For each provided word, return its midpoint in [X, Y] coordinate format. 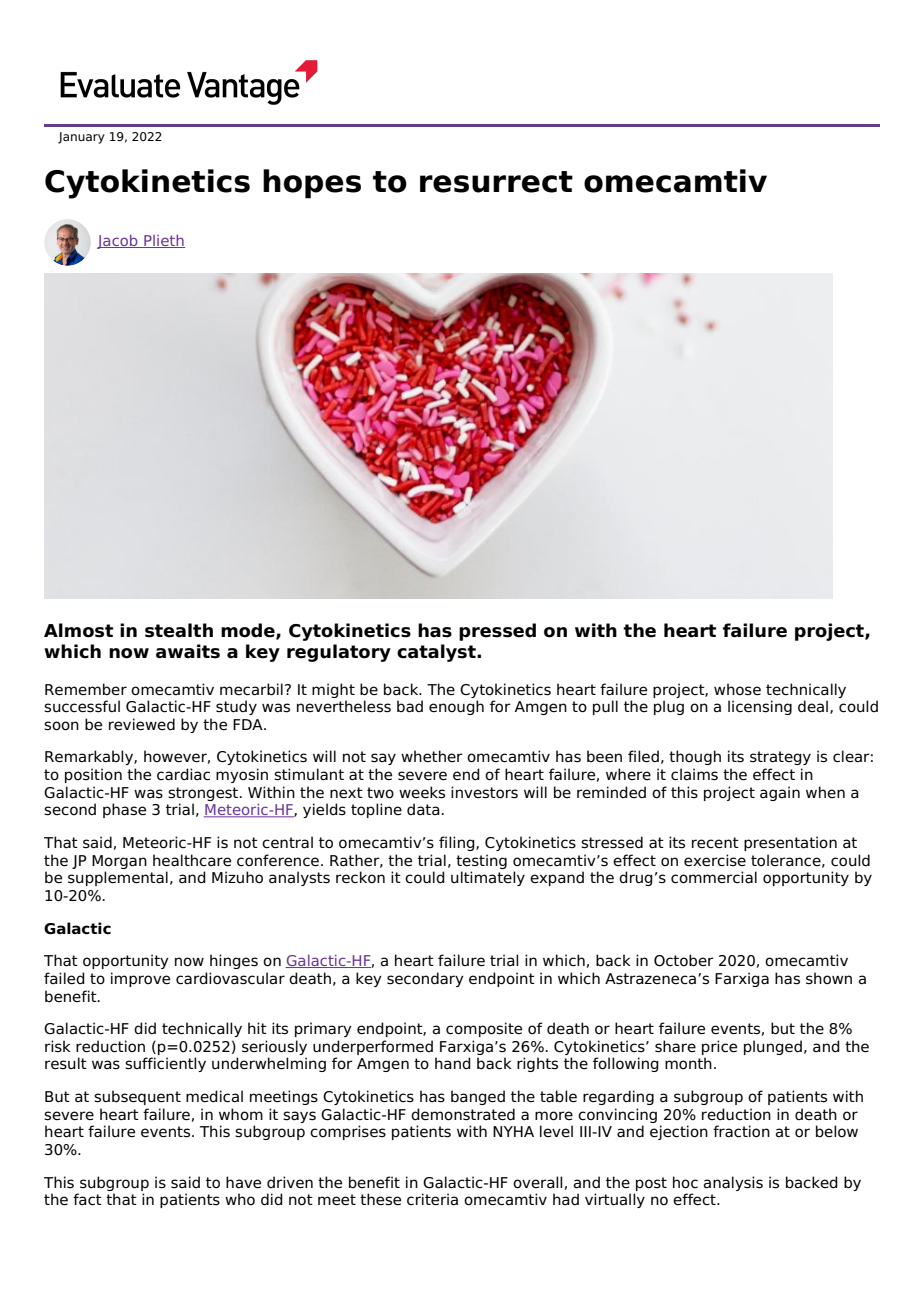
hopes [312, 184]
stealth [179, 630]
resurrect [496, 182]
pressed [497, 632]
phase [124, 810]
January [81, 138]
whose [737, 689]
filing [458, 843]
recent [715, 843]
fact [87, 1199]
